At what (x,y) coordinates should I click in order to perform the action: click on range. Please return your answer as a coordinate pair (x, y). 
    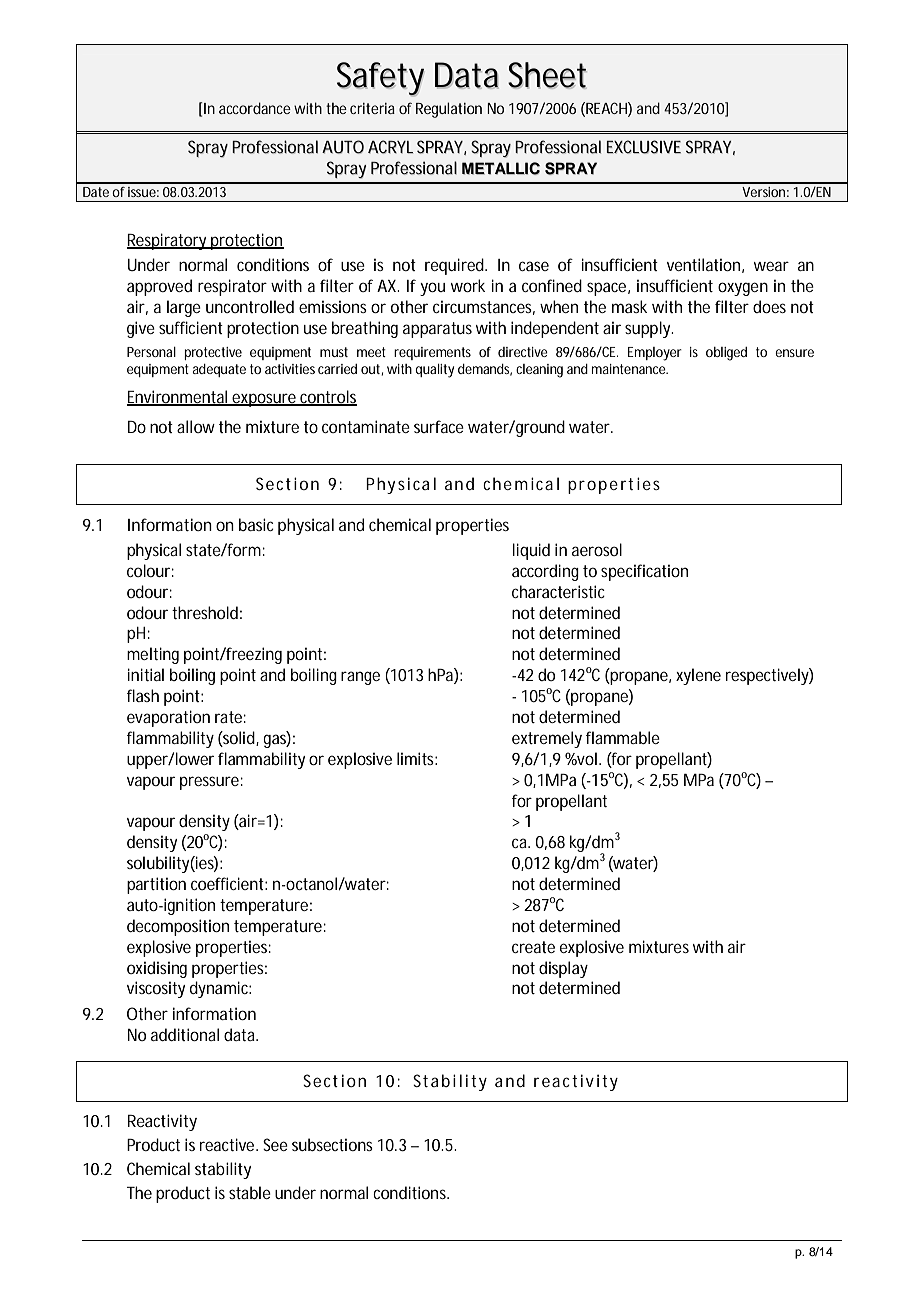
    Looking at the image, I should click on (360, 678).
